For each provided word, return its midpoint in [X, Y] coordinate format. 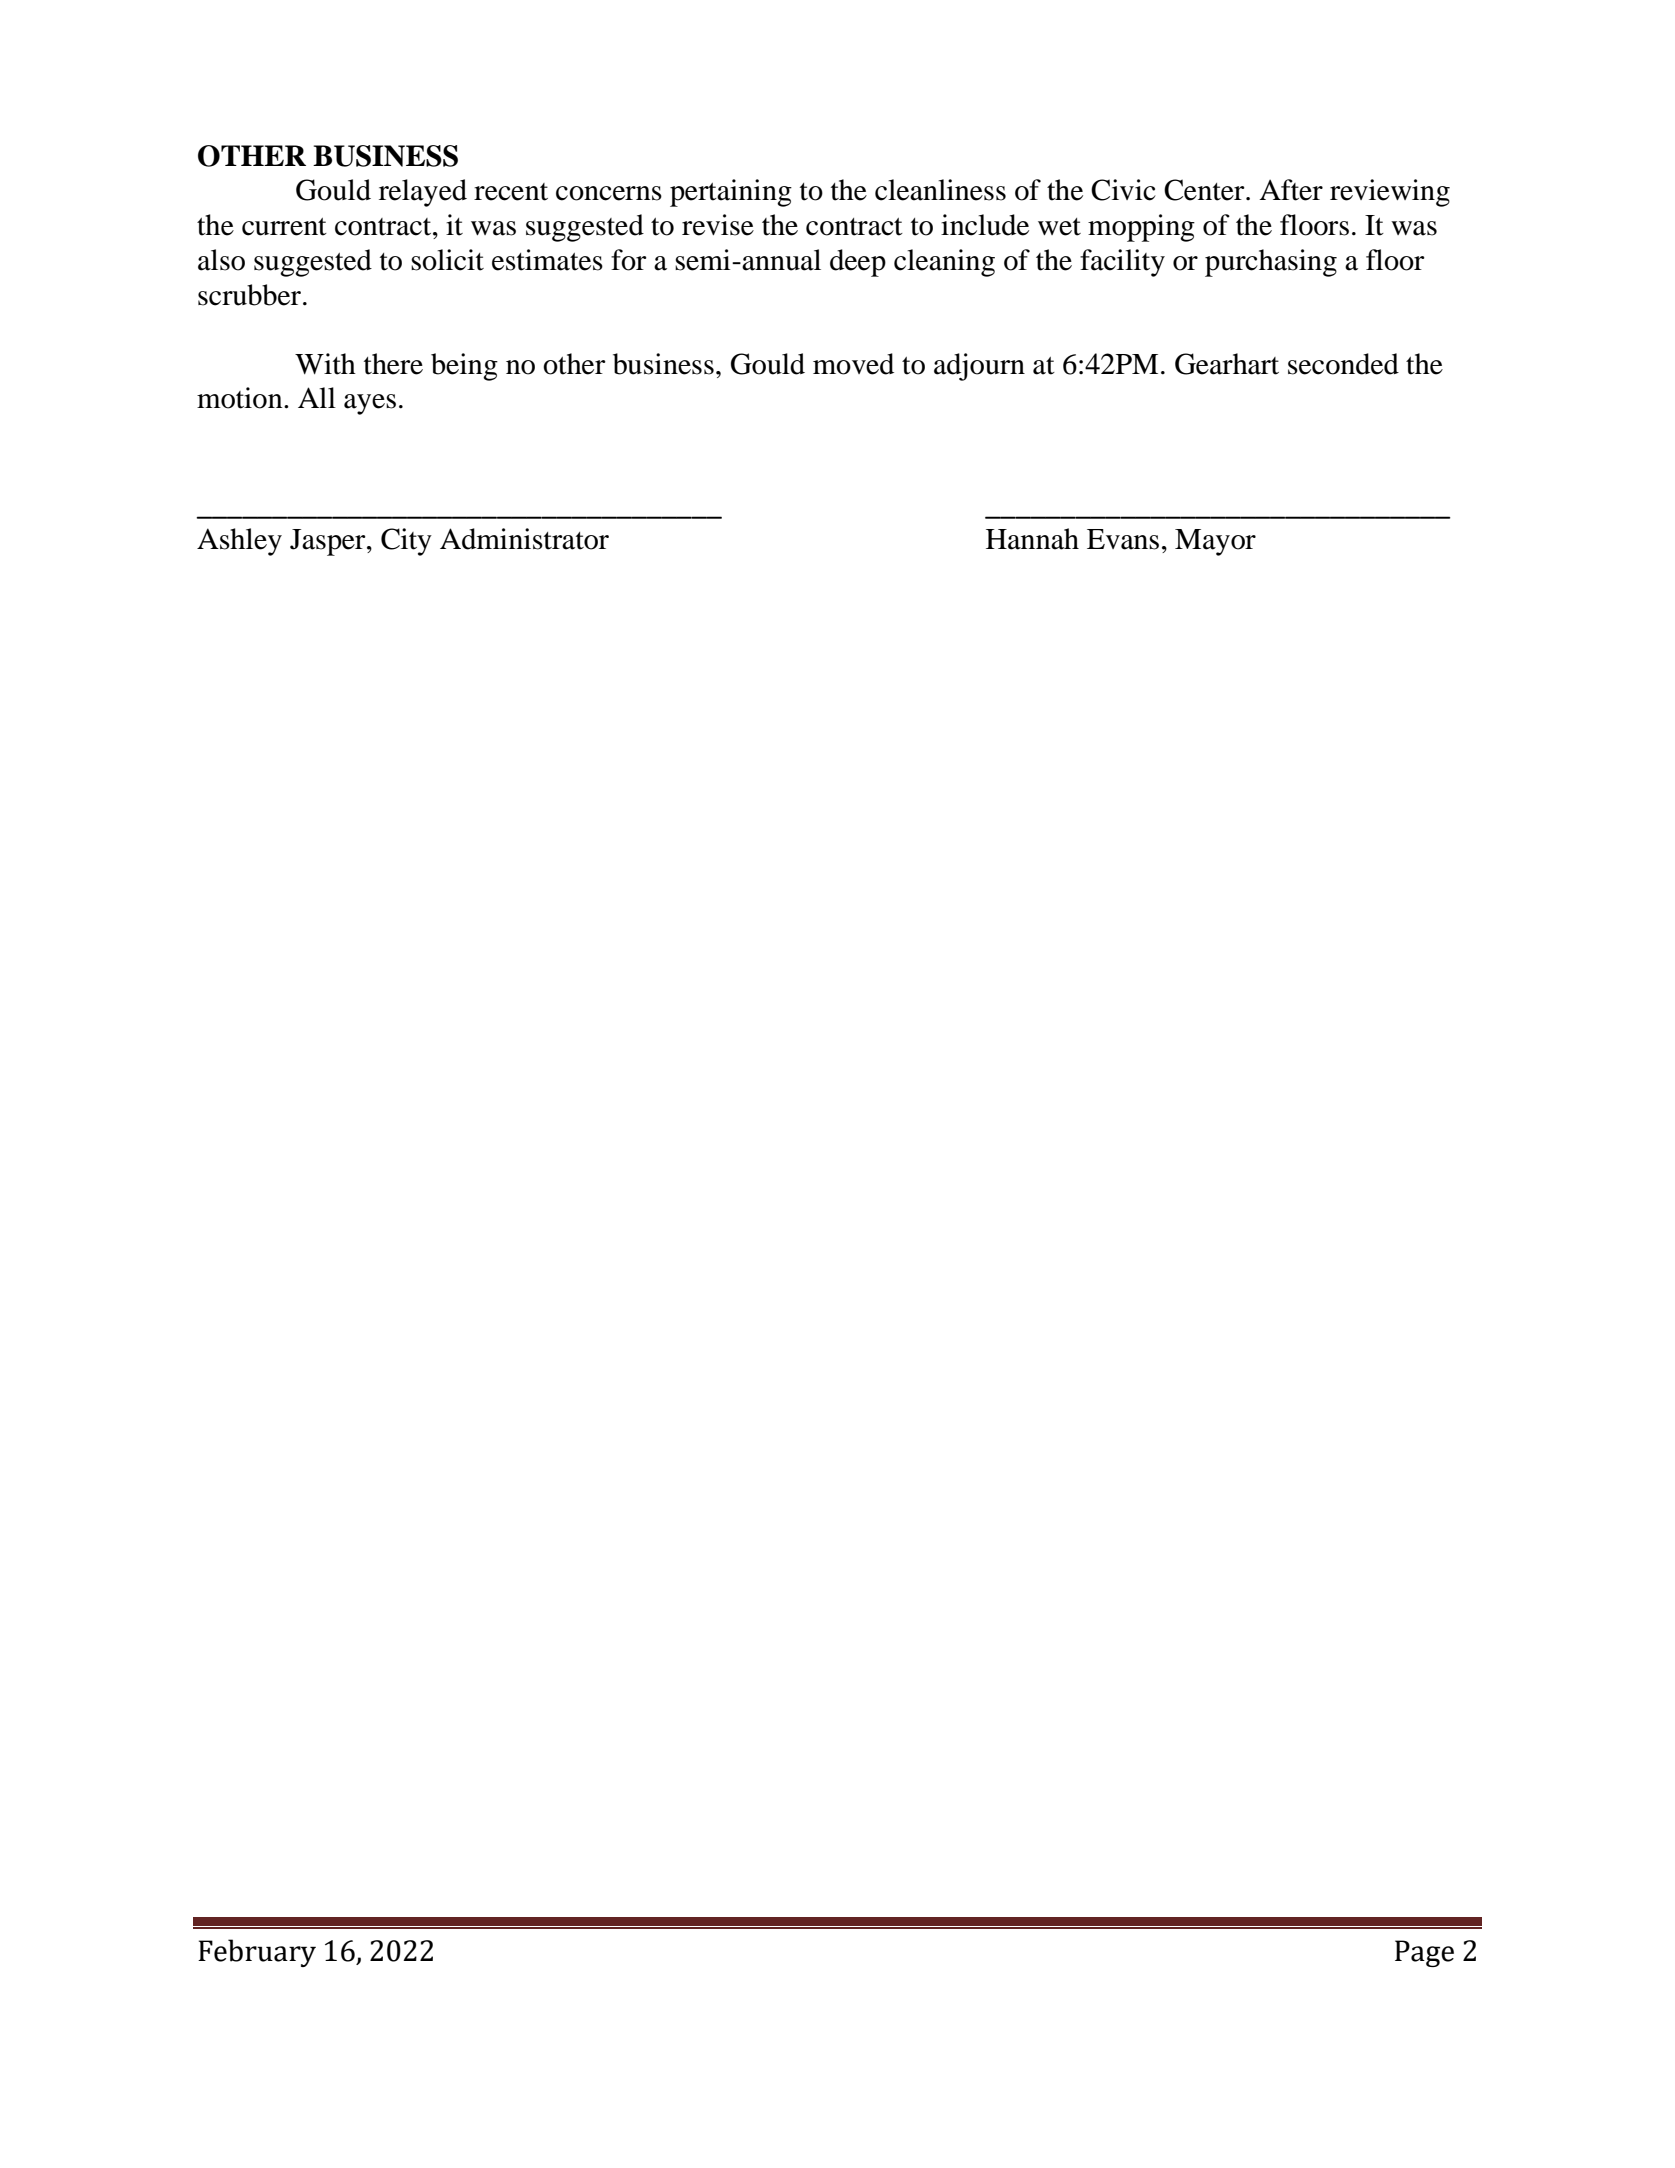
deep [858, 263]
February [257, 1953]
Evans [1123, 539]
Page [1424, 1953]
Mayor [1215, 542]
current [284, 227]
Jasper [329, 542]
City [406, 542]
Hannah [1032, 539]
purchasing [1271, 263]
